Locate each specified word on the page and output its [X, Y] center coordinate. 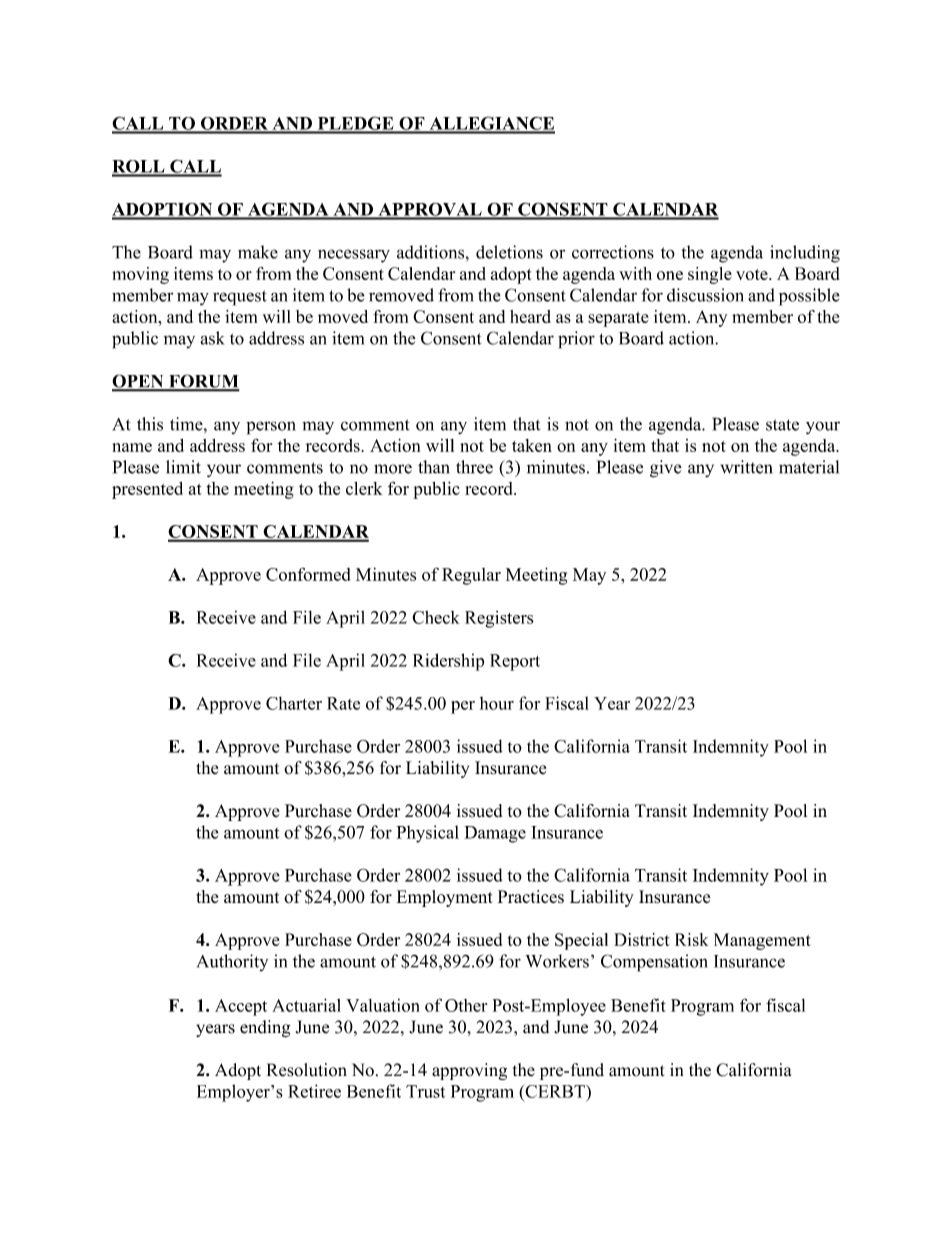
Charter [294, 703]
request [240, 298]
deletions [509, 252]
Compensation [654, 963]
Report [515, 662]
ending [265, 1029]
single [710, 275]
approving [469, 1071]
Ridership [448, 662]
